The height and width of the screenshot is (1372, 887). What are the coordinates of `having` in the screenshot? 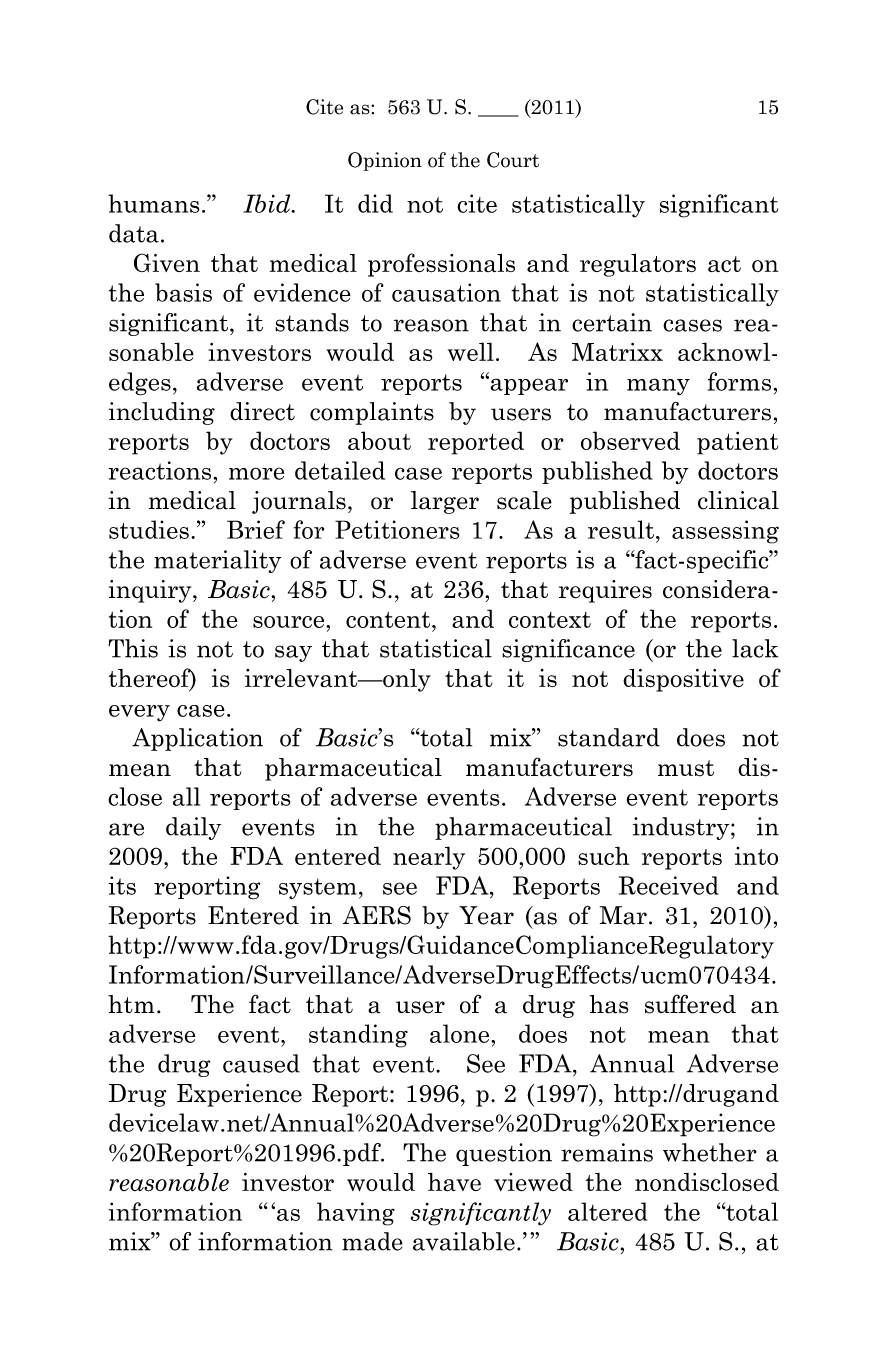 It's located at (356, 1214).
